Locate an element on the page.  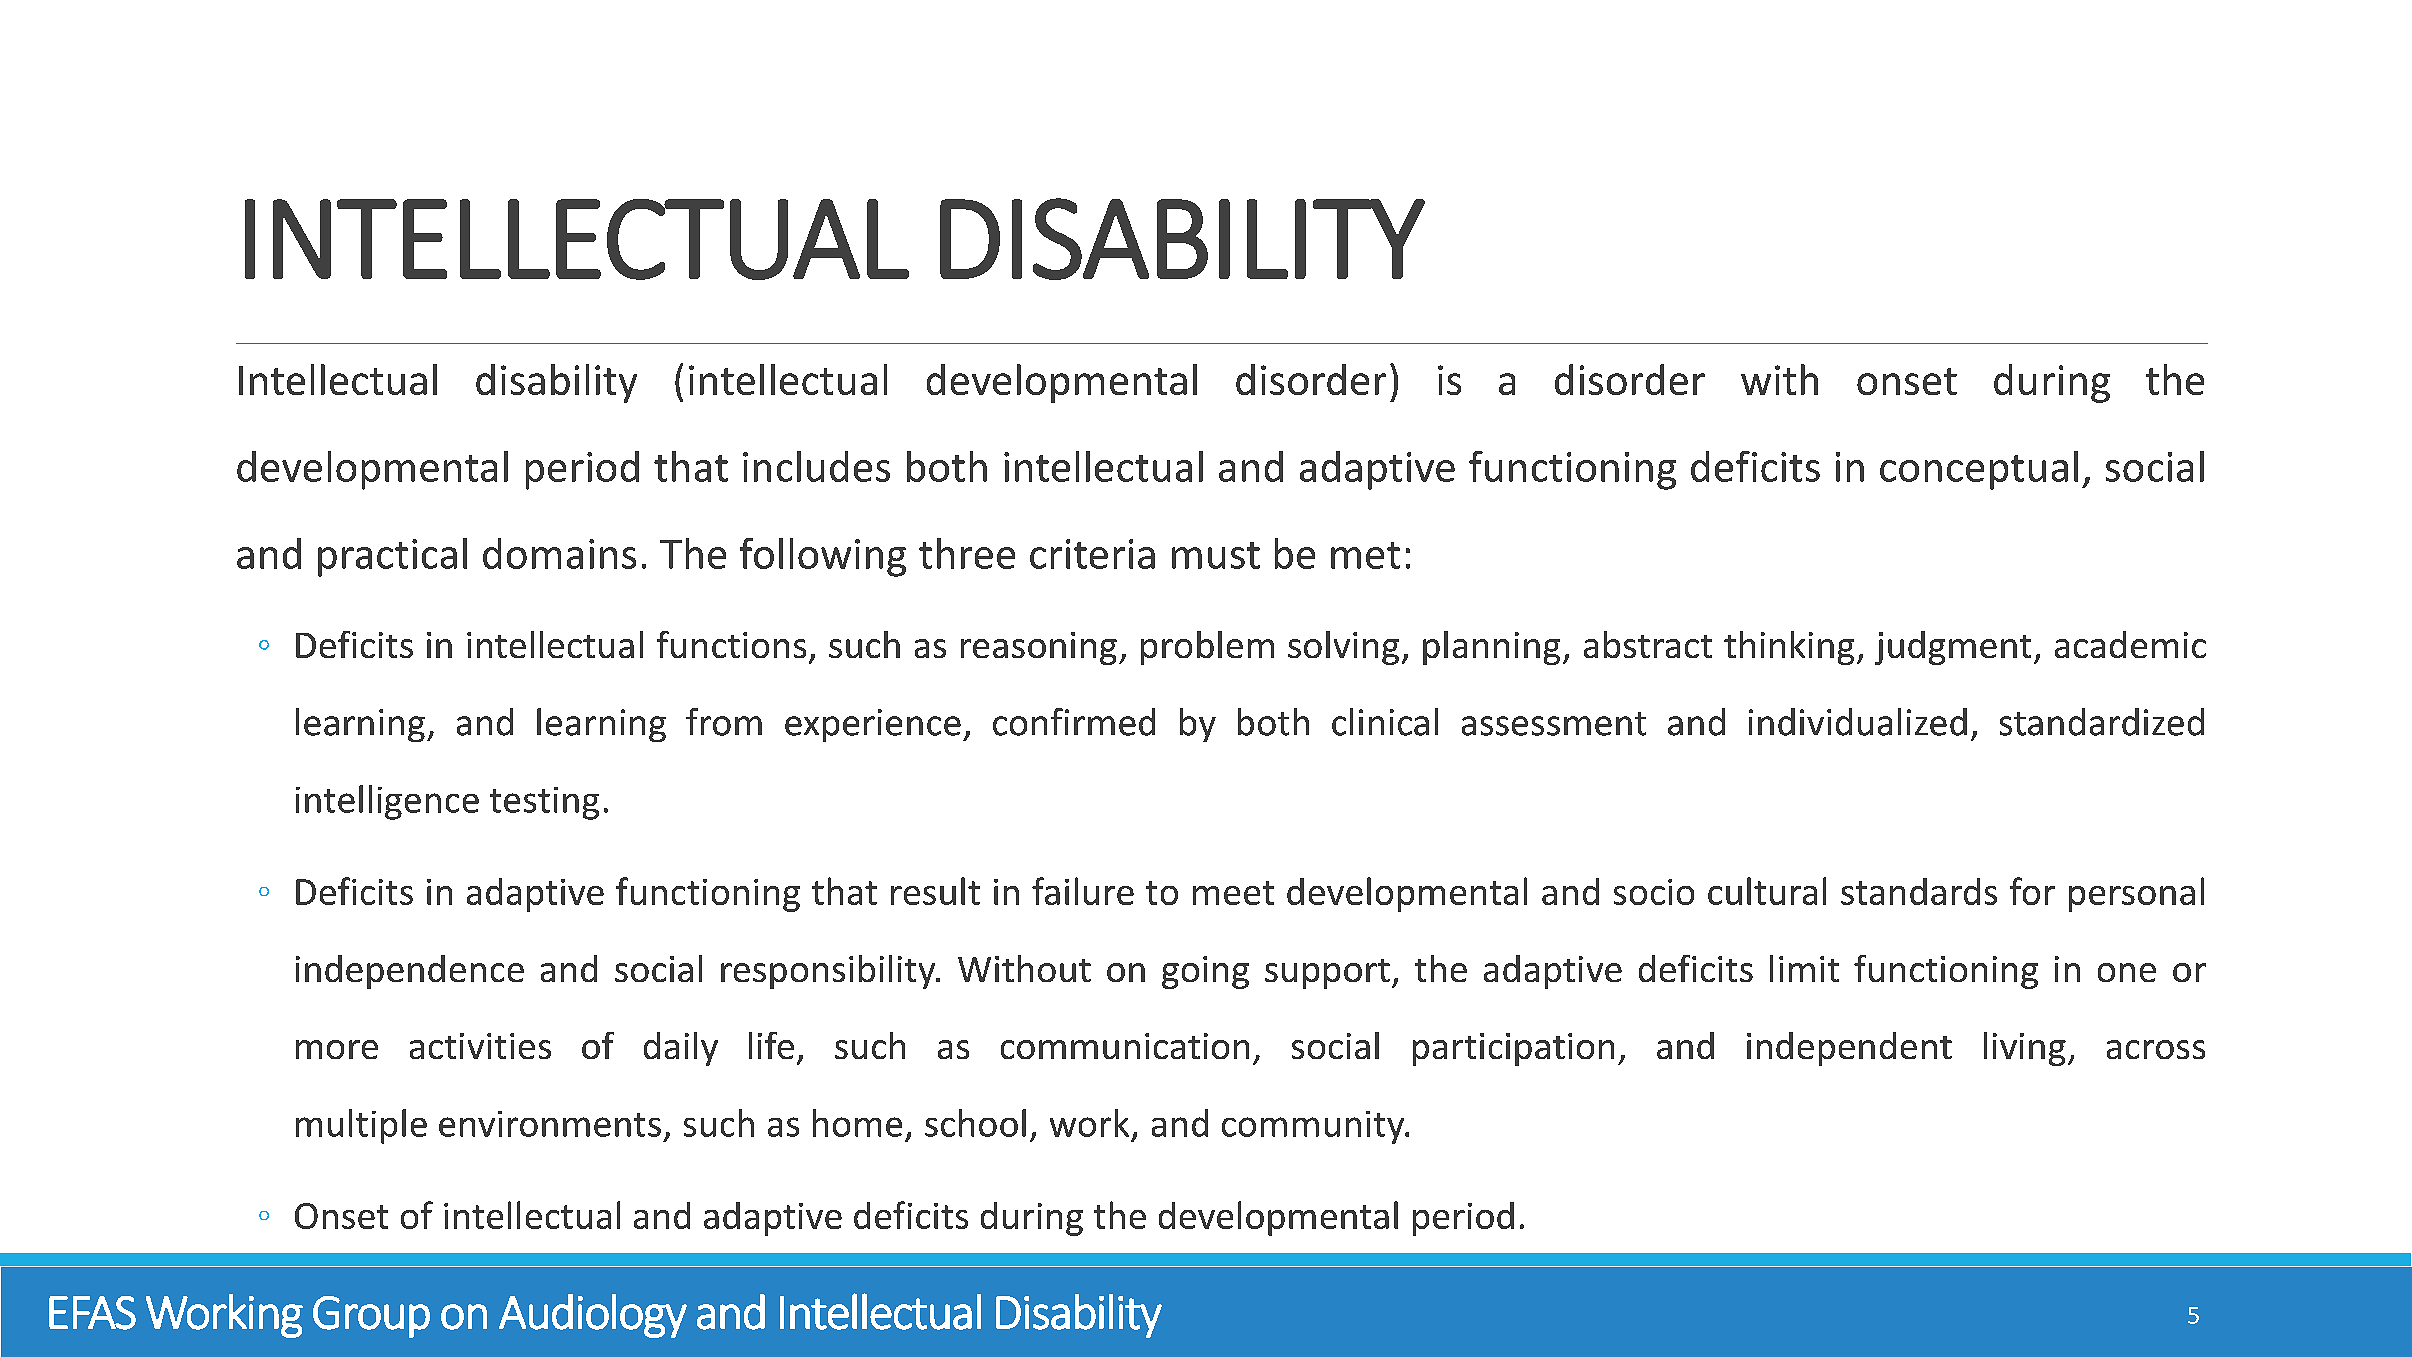
conceptual is located at coordinates (1979, 470).
